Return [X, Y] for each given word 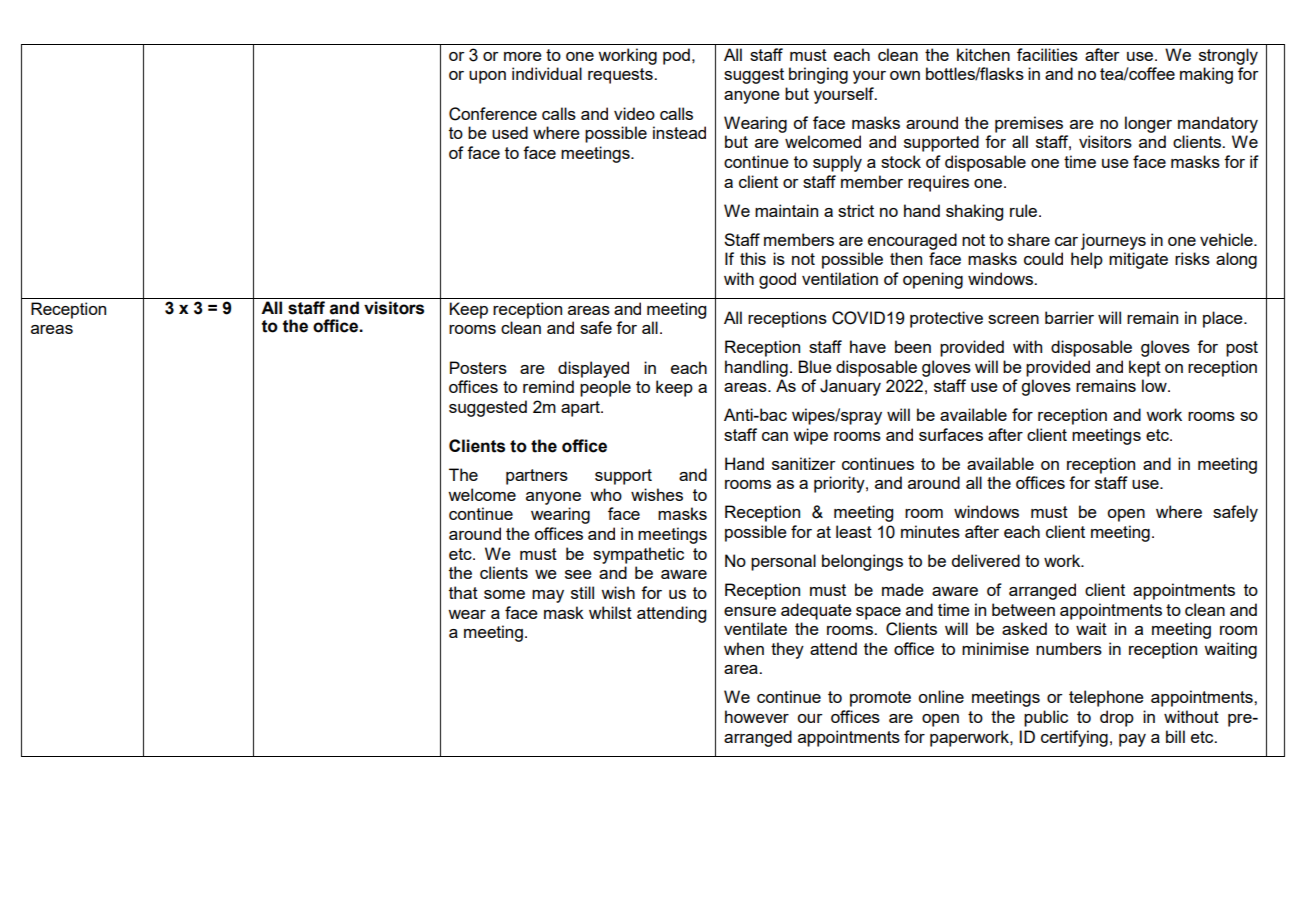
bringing [818, 75]
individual [547, 73]
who [606, 494]
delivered [986, 560]
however [757, 716]
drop [1117, 718]
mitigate [1138, 260]
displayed [593, 369]
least [854, 531]
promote [880, 699]
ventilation [840, 278]
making [1206, 75]
